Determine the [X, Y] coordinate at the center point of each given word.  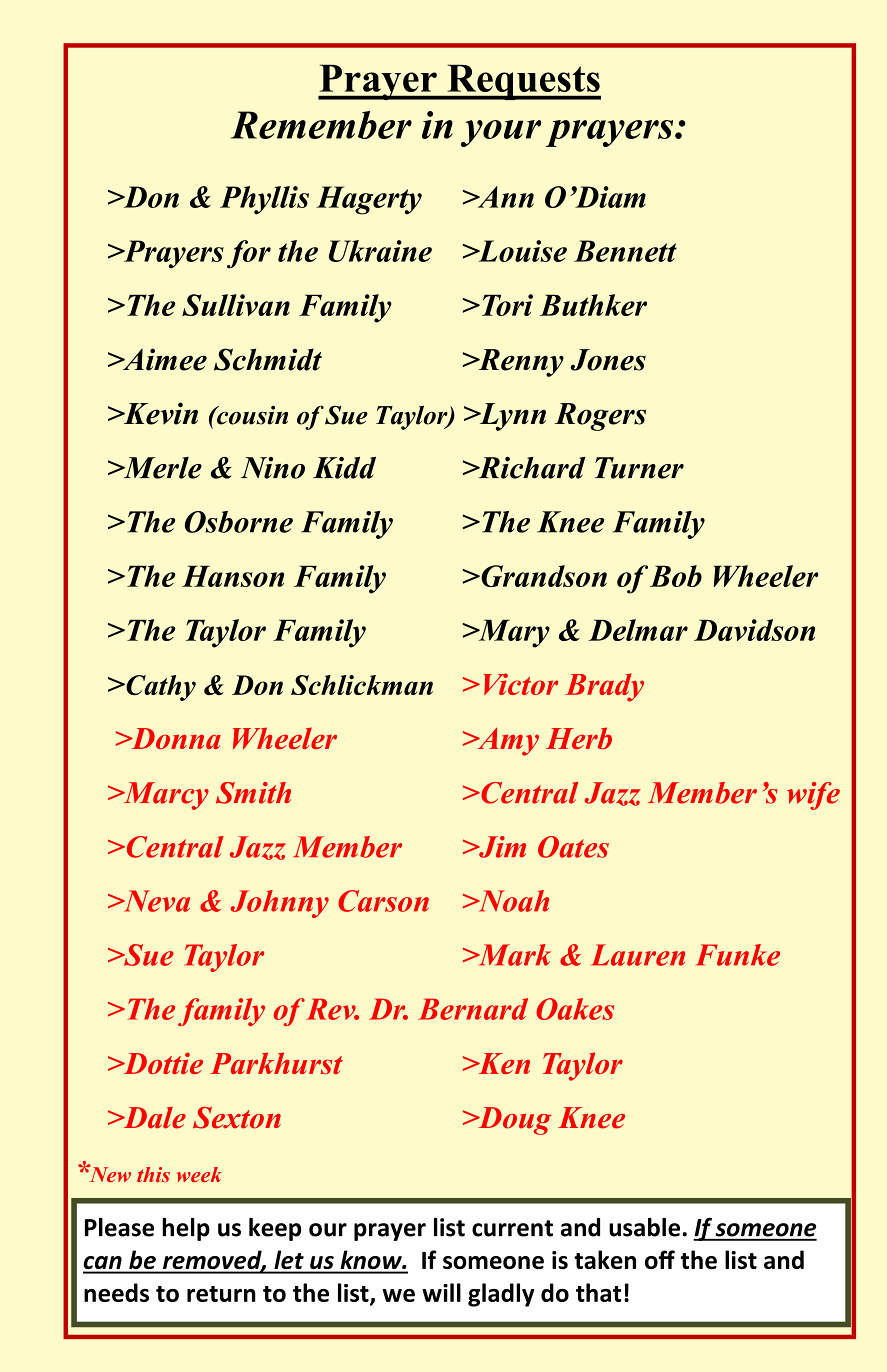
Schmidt [268, 359]
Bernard [473, 1009]
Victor [520, 684]
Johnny [279, 904]
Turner [639, 468]
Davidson [754, 630]
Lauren [638, 955]
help [186, 1229]
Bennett [625, 251]
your [501, 133]
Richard [530, 468]
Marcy [165, 796]
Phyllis [264, 200]
